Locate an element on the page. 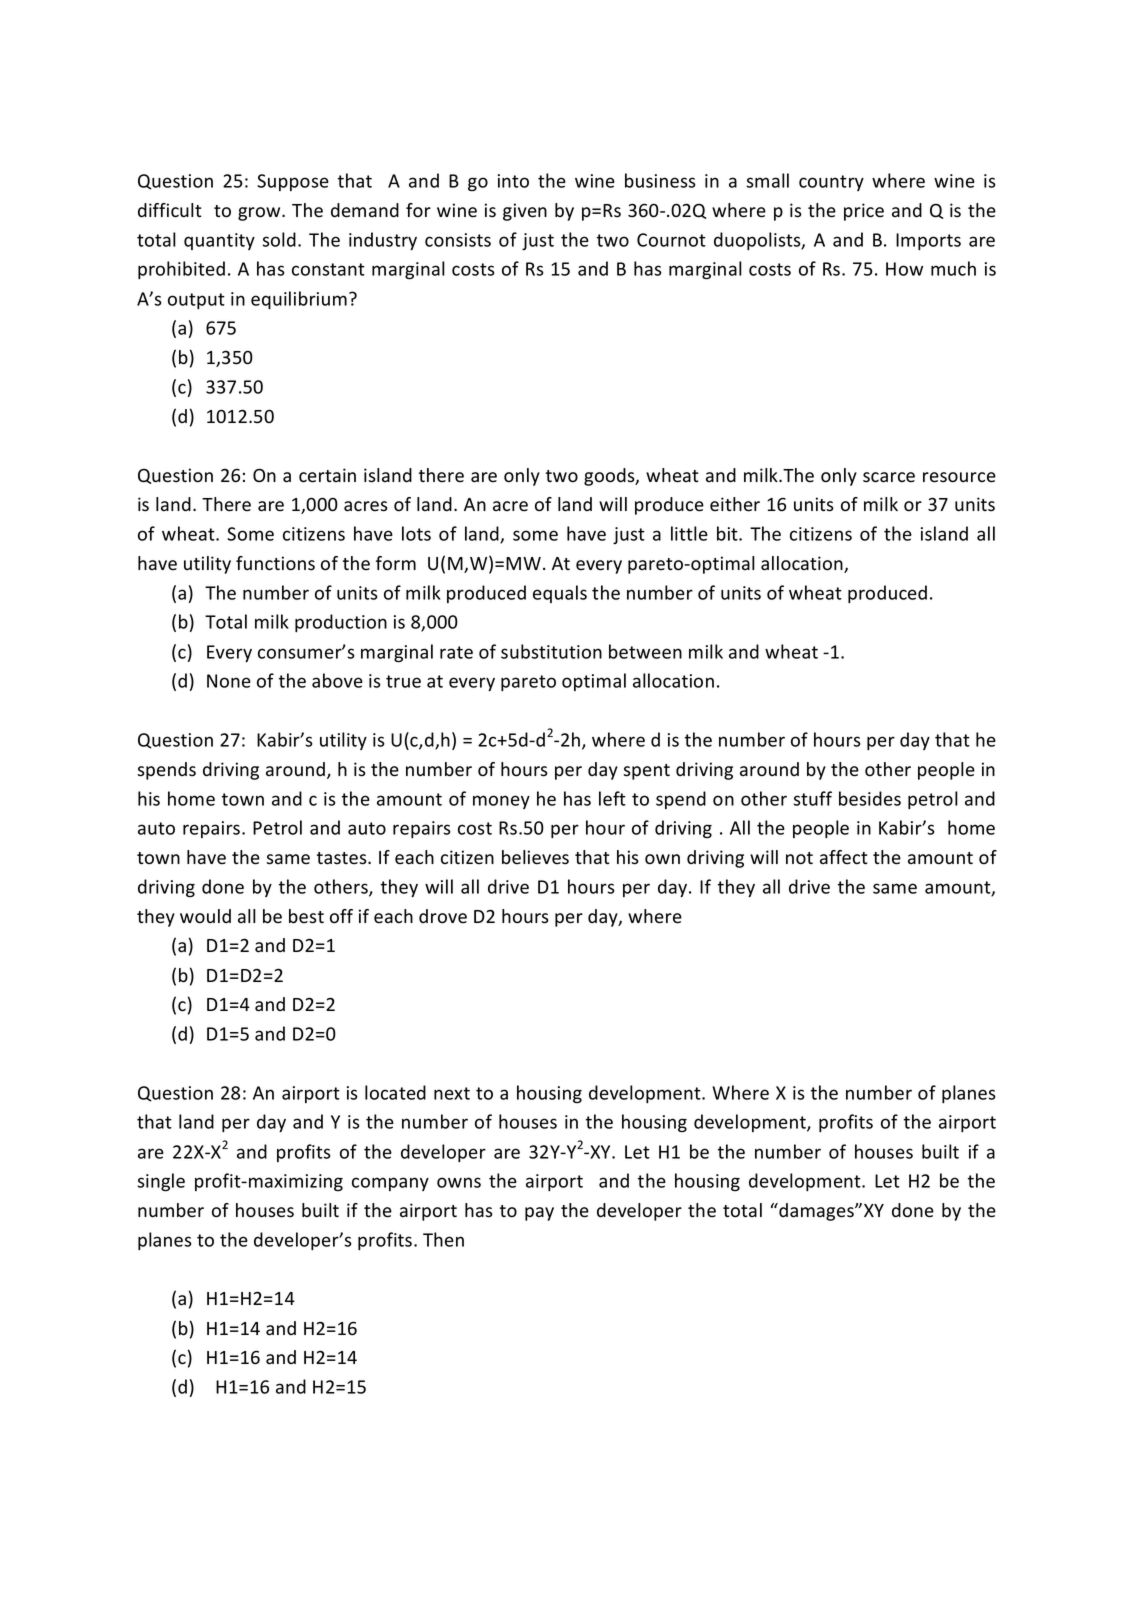 Image resolution: width=1133 pixels, height=1604 pixels. None is located at coordinates (229, 681).
